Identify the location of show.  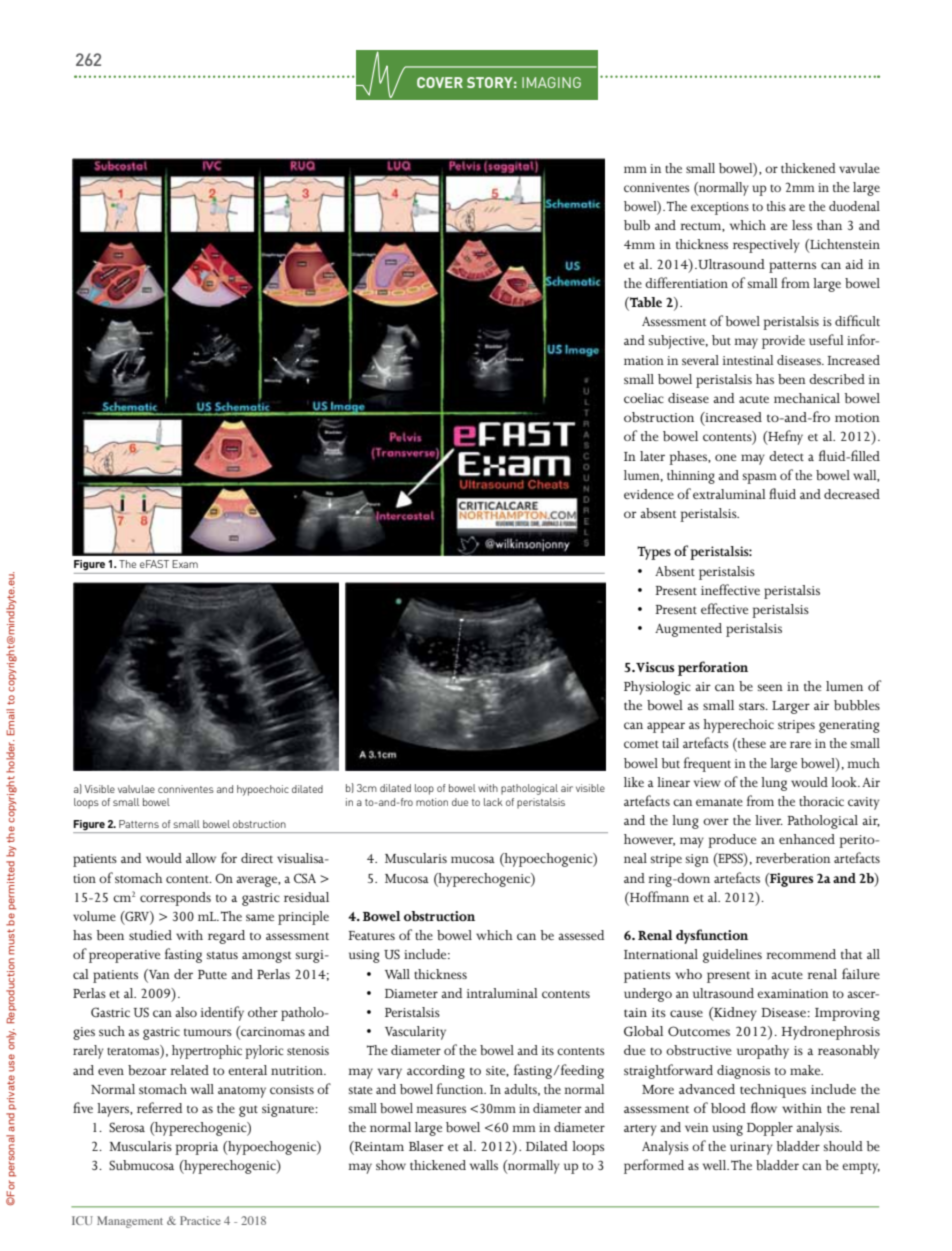
(391, 1165).
